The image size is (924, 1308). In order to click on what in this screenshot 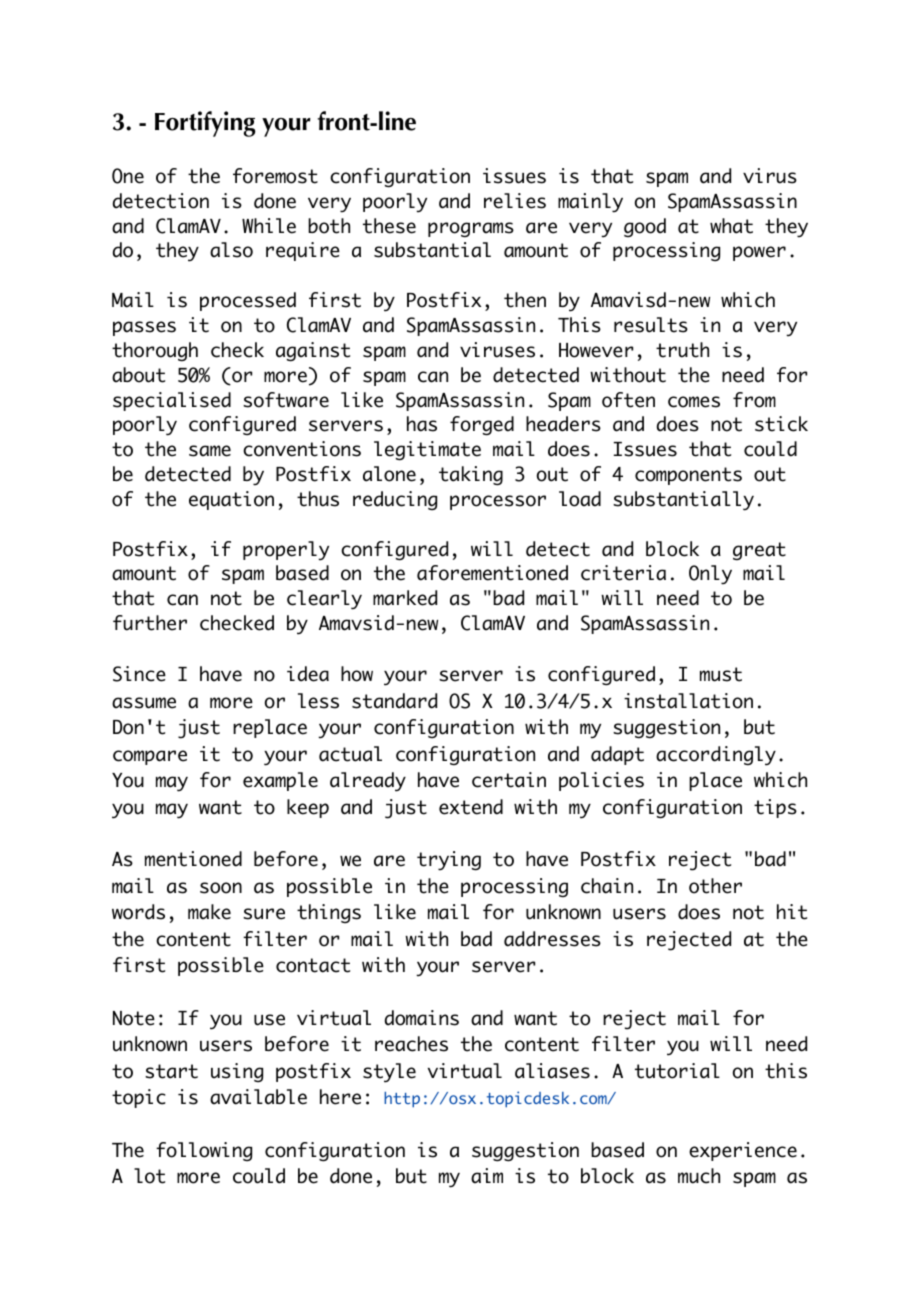, I will do `click(731, 226)`.
